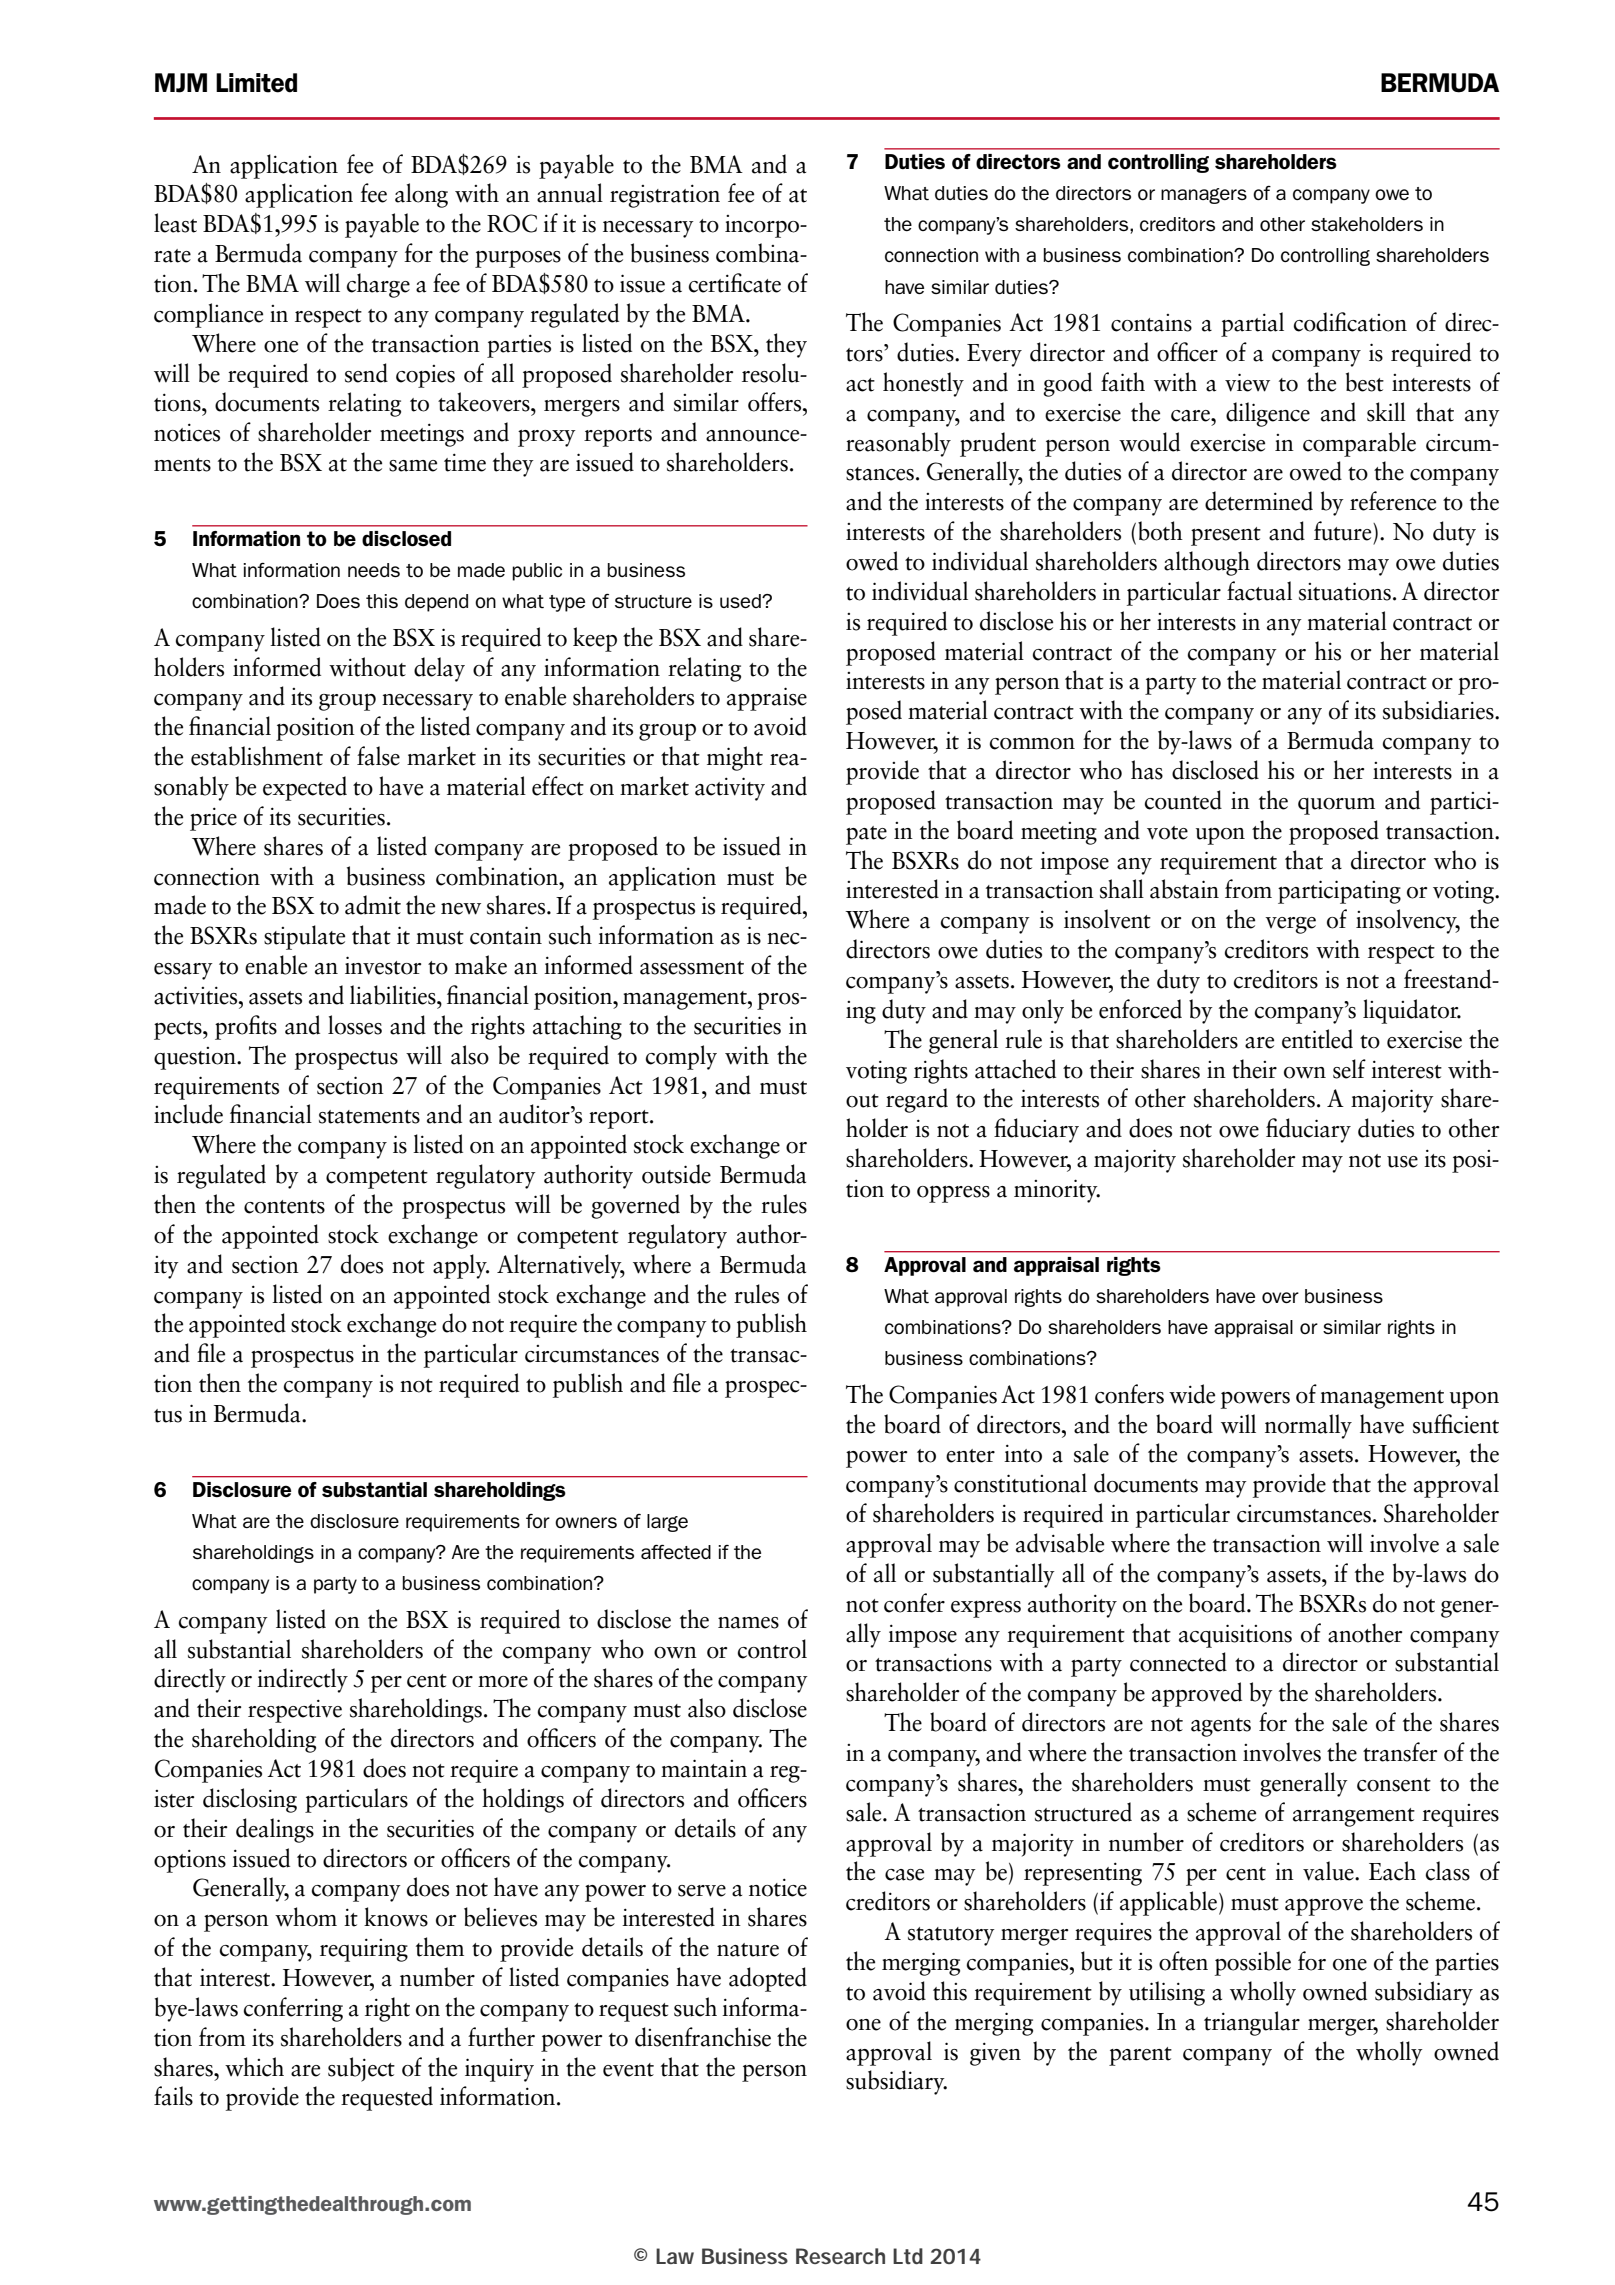 This screenshot has height=2285, width=1615. What do you see at coordinates (1344, 531) in the screenshot?
I see `future` at bounding box center [1344, 531].
